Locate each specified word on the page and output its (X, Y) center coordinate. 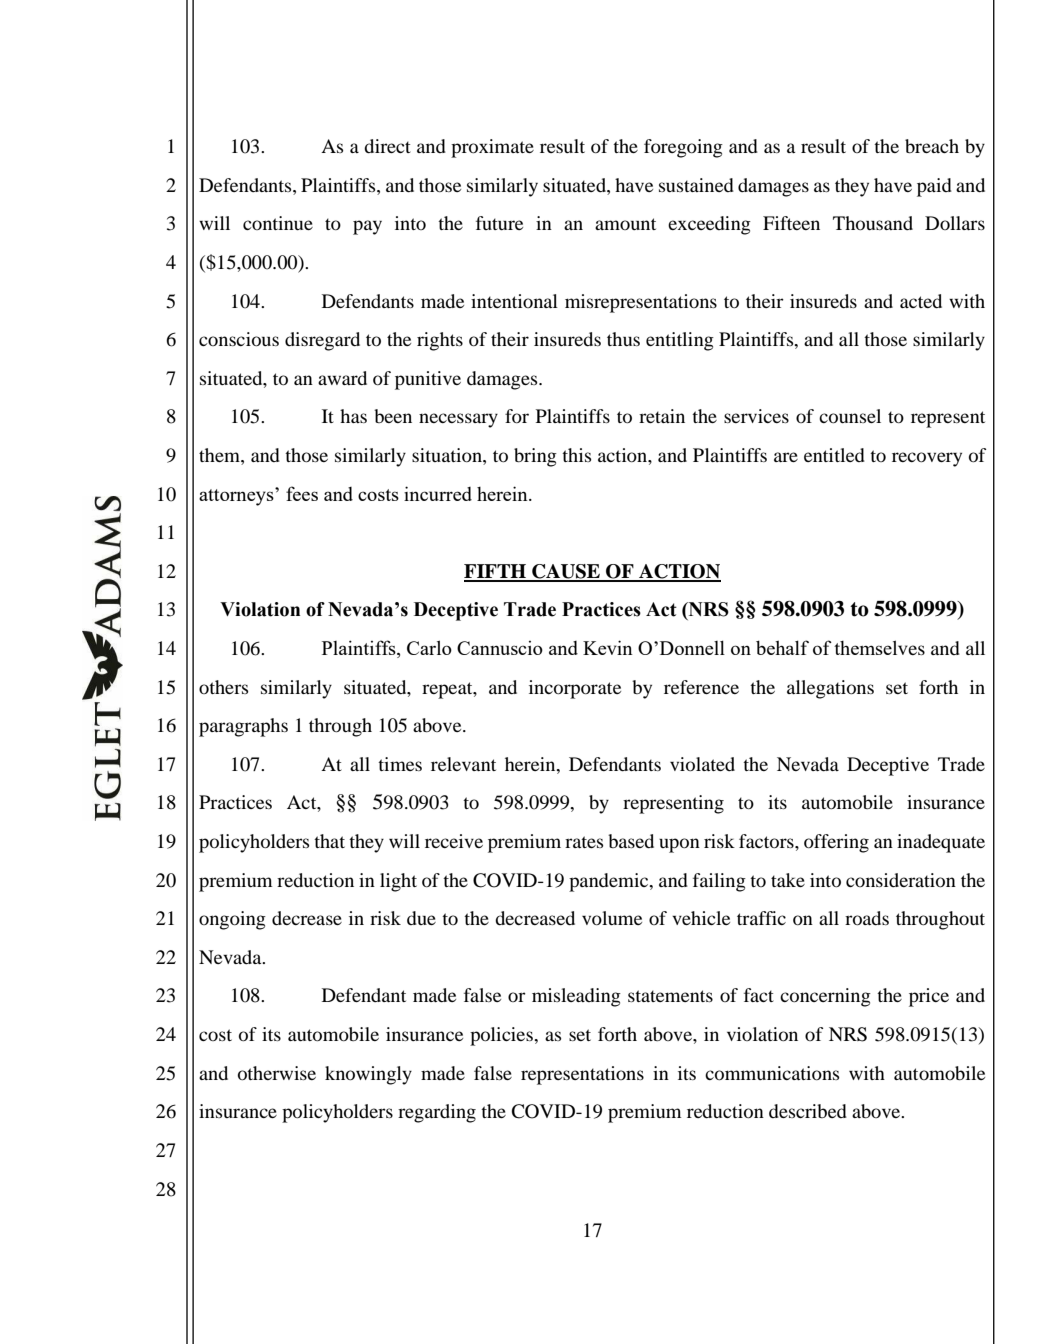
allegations (830, 689)
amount (625, 224)
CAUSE (566, 572)
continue (278, 223)
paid (934, 187)
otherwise (277, 1073)
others (223, 687)
